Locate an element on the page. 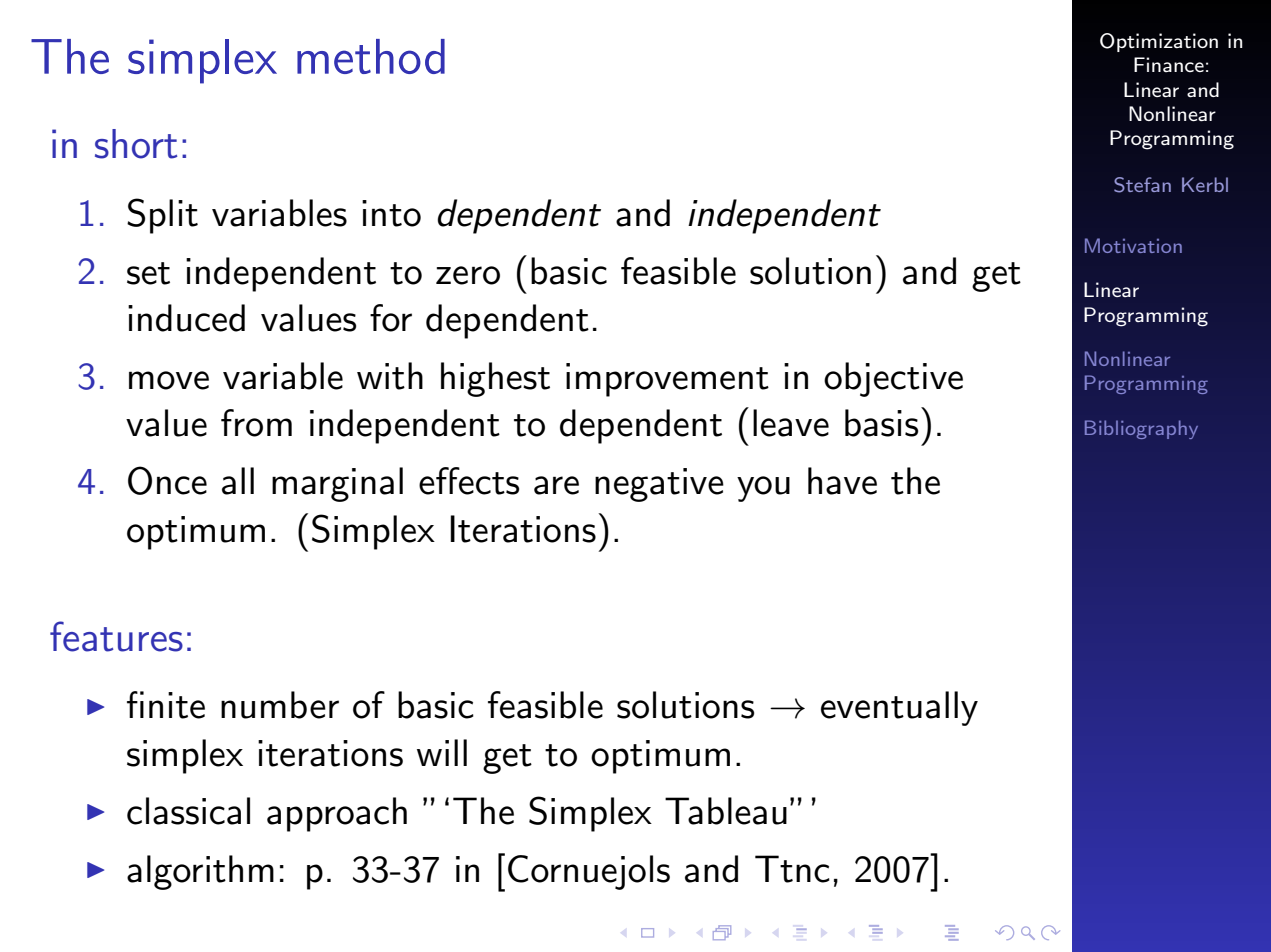 This image has height=952, width=1271. negative is located at coordinates (659, 485).
